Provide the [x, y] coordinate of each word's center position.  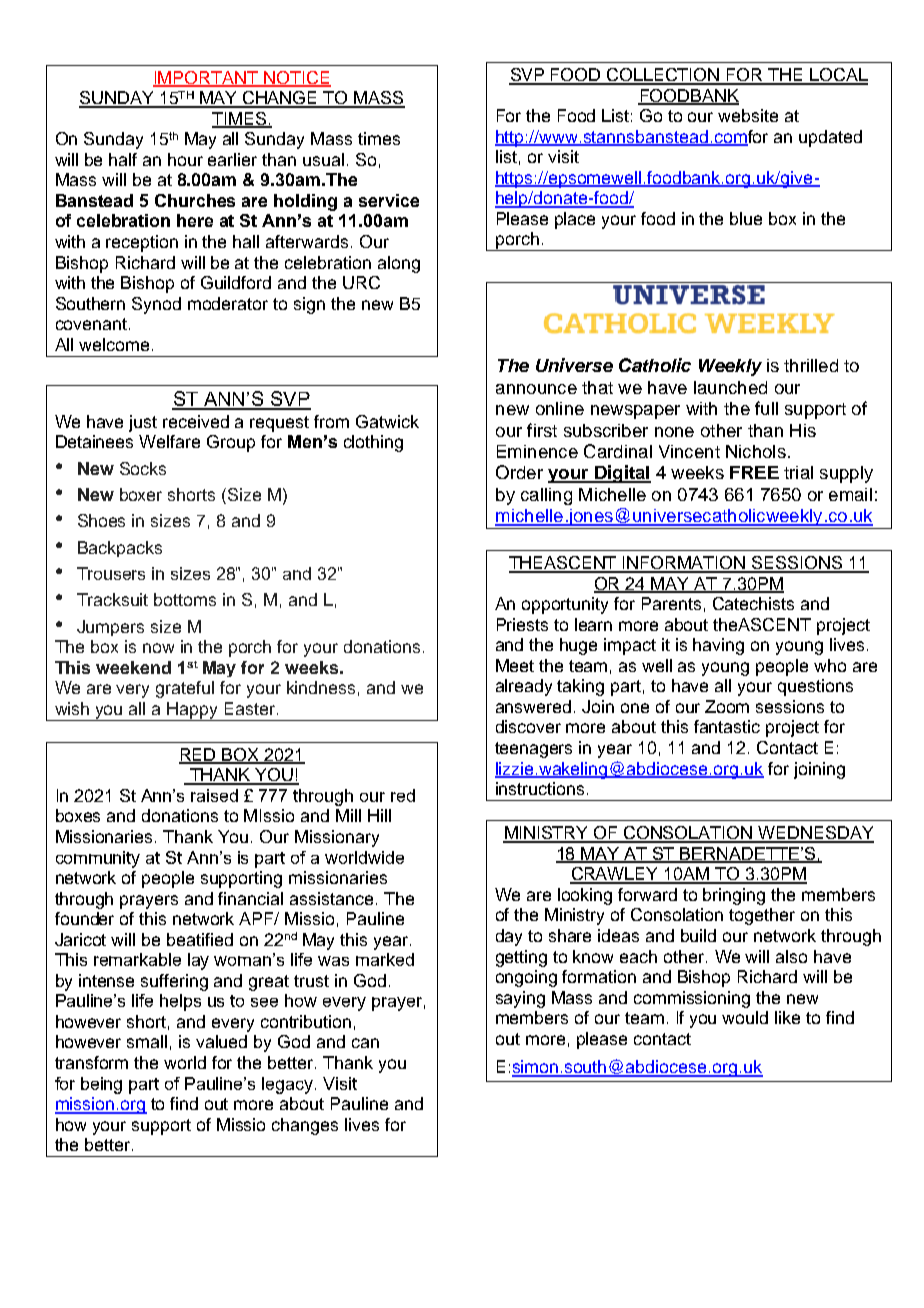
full [766, 408]
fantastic [727, 726]
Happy [193, 711]
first [542, 430]
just [143, 423]
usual [323, 159]
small [147, 1041]
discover [528, 726]
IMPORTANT [206, 78]
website [748, 115]
